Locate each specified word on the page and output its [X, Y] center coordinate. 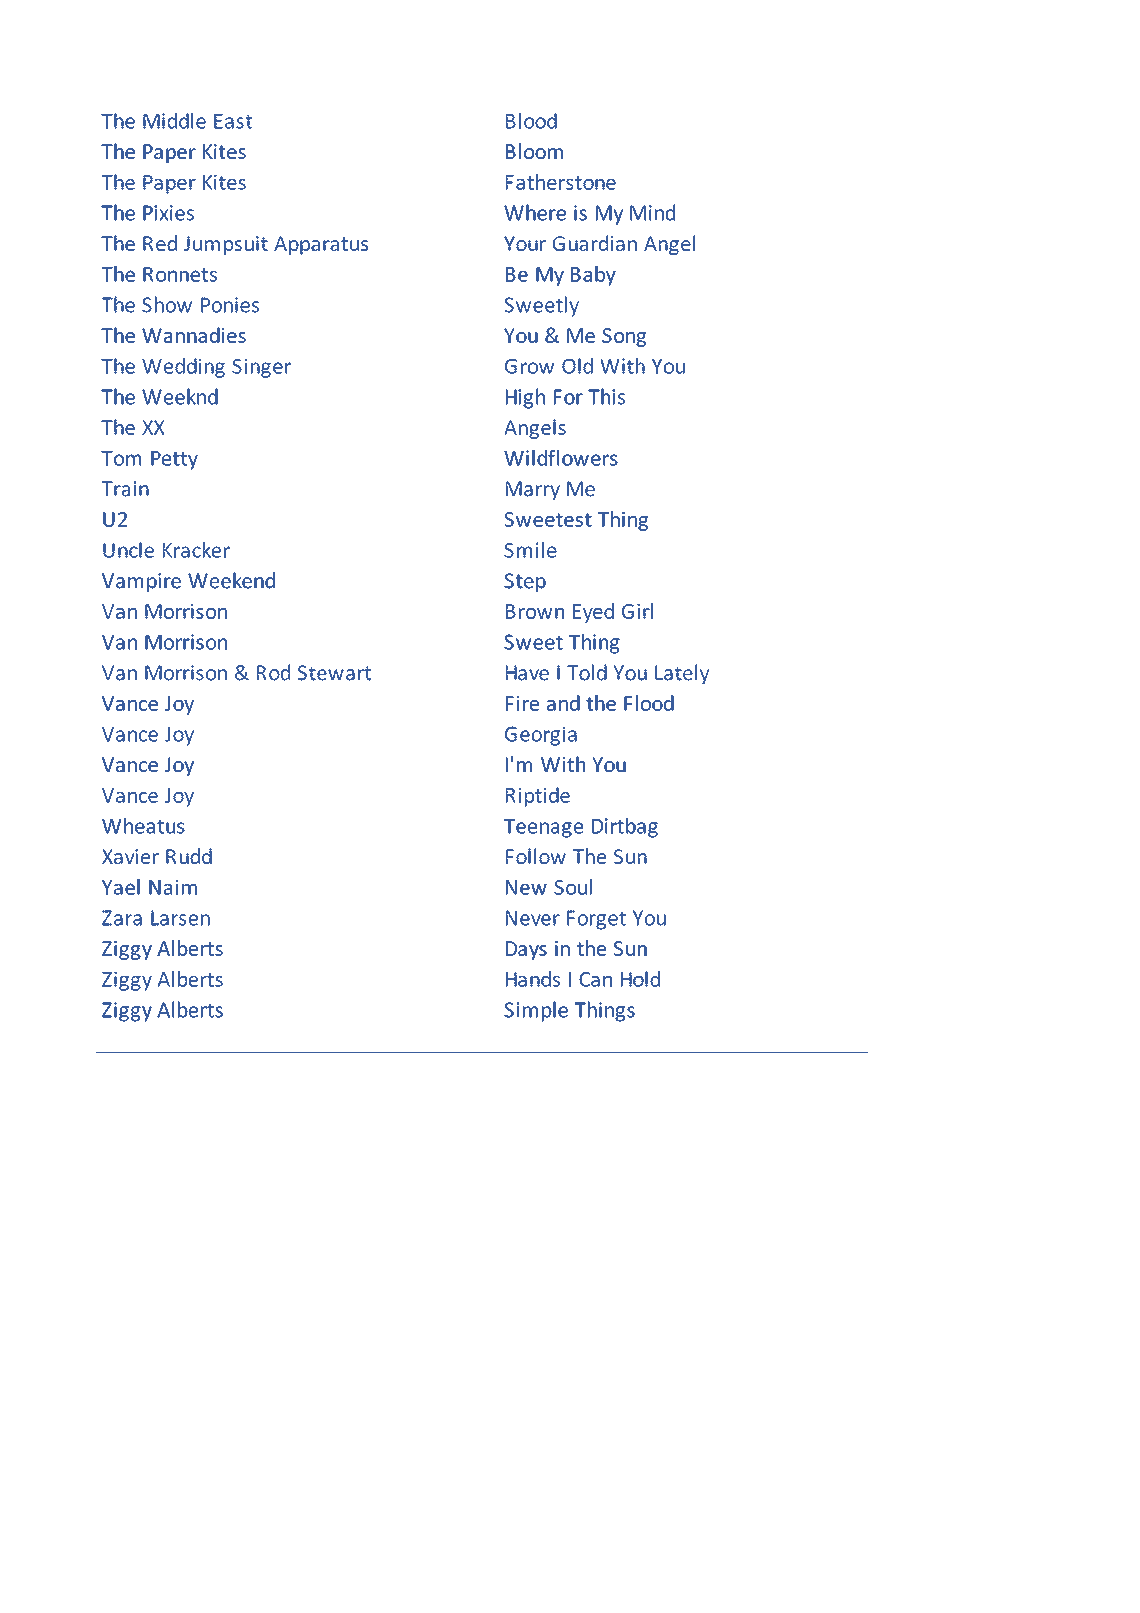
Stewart [334, 673]
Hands [533, 979]
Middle [174, 121]
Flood [649, 703]
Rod [273, 672]
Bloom [534, 151]
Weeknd [180, 396]
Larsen [180, 918]
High [525, 398]
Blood [531, 121]
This [606, 396]
